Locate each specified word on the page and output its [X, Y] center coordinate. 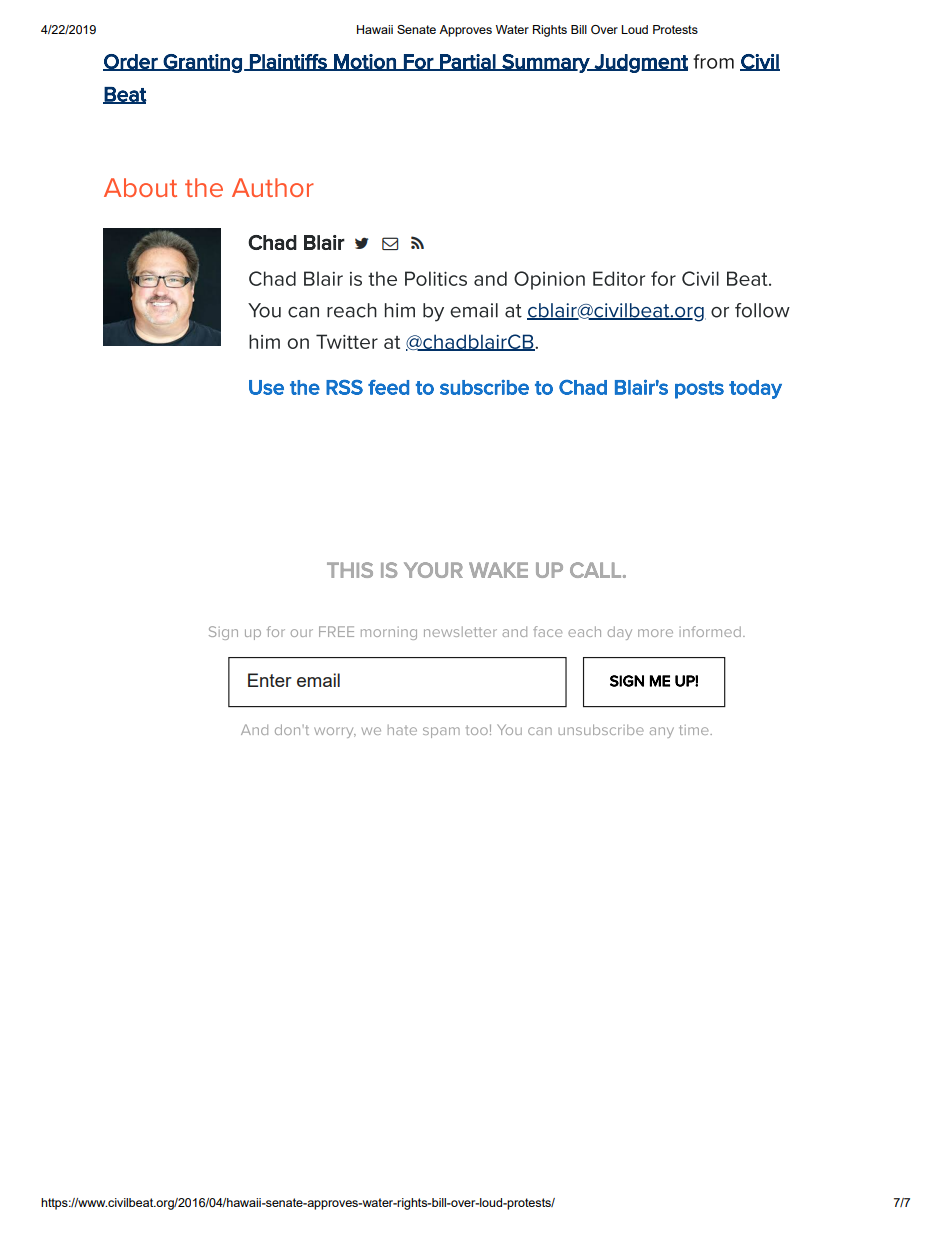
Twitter [347, 341]
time [695, 730]
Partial [468, 62]
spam [441, 732]
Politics [436, 278]
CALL [595, 570]
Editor [619, 278]
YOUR [433, 570]
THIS [350, 570]
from [713, 61]
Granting [202, 63]
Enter [270, 680]
